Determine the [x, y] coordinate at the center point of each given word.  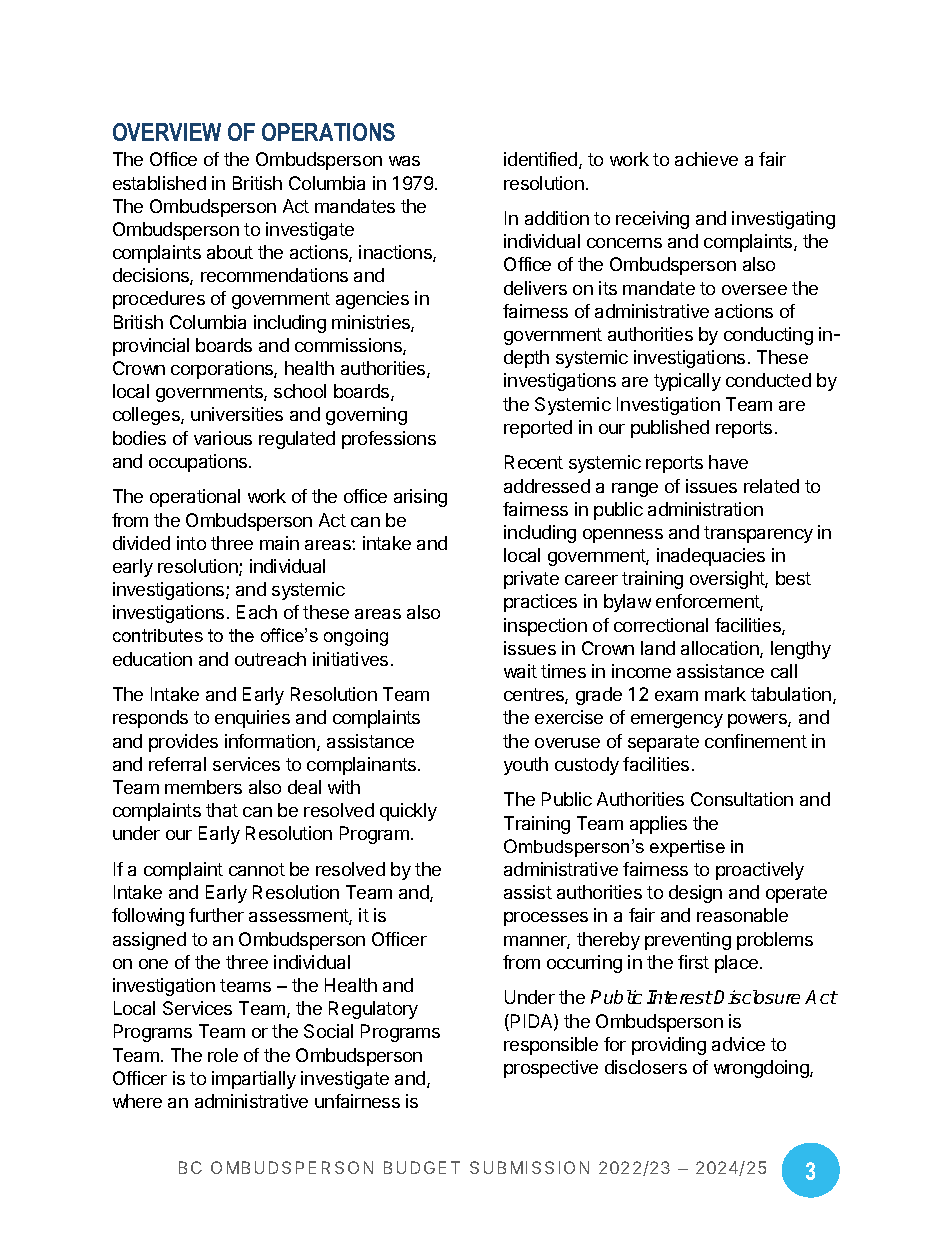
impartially [254, 1080]
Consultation [742, 799]
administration [705, 509]
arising [420, 498]
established [159, 183]
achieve [706, 159]
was [404, 161]
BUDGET [422, 1167]
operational [195, 498]
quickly [408, 812]
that [222, 810]
